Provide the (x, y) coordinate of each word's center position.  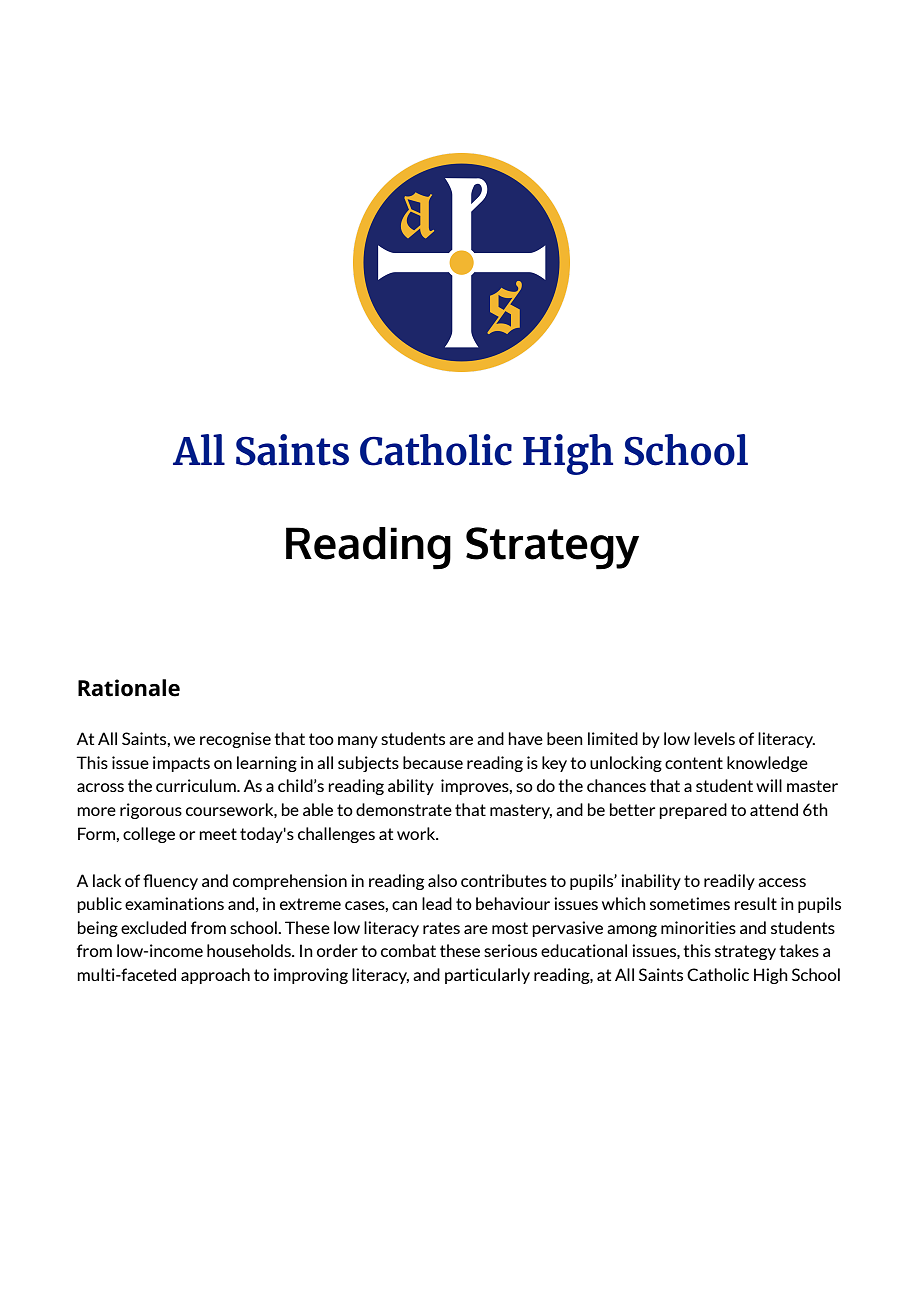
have (525, 738)
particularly (487, 976)
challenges (336, 835)
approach (215, 976)
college (149, 835)
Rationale (129, 688)
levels (714, 738)
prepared (693, 811)
